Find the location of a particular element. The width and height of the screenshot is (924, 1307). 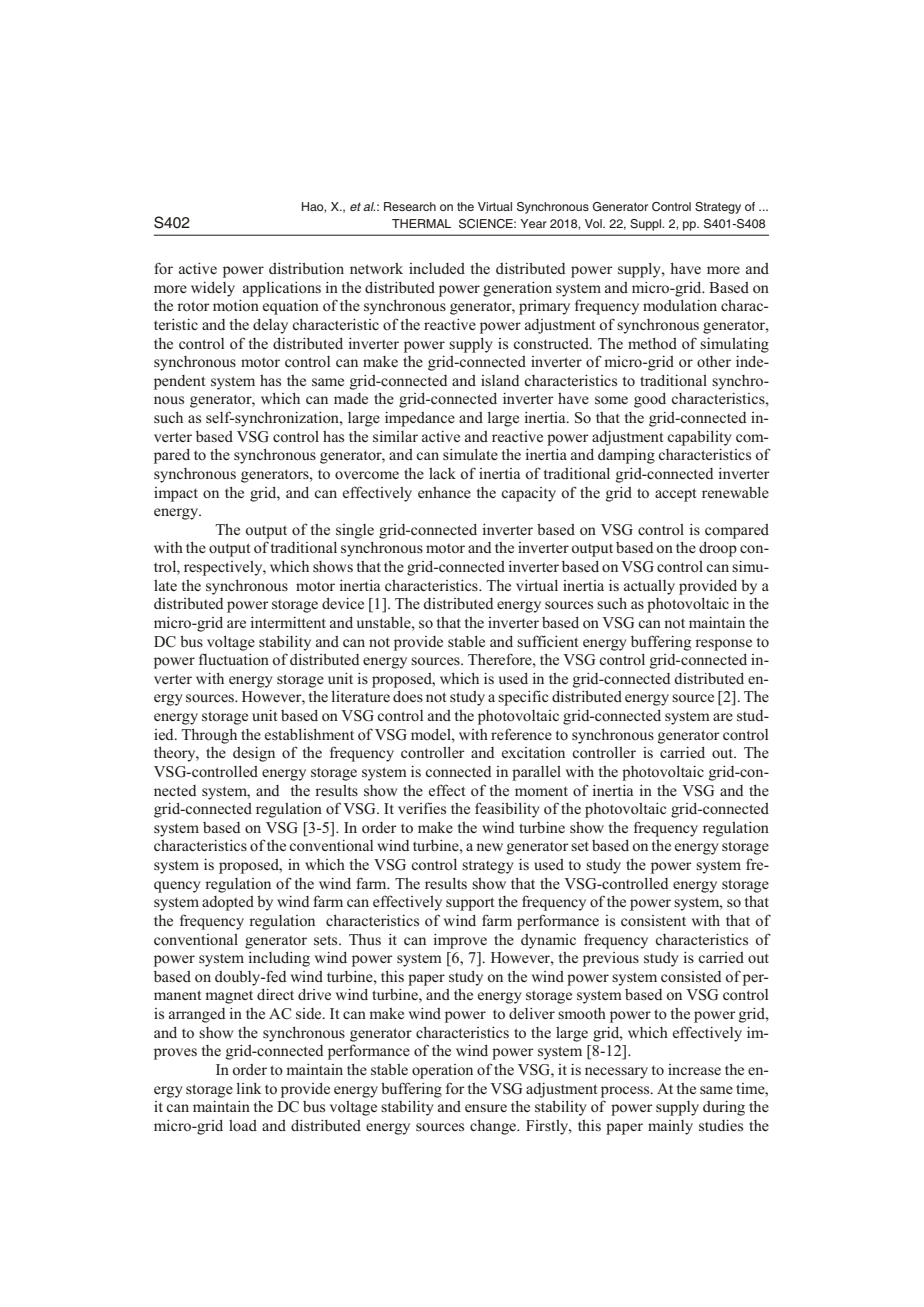

Suppl is located at coordinates (647, 225).
